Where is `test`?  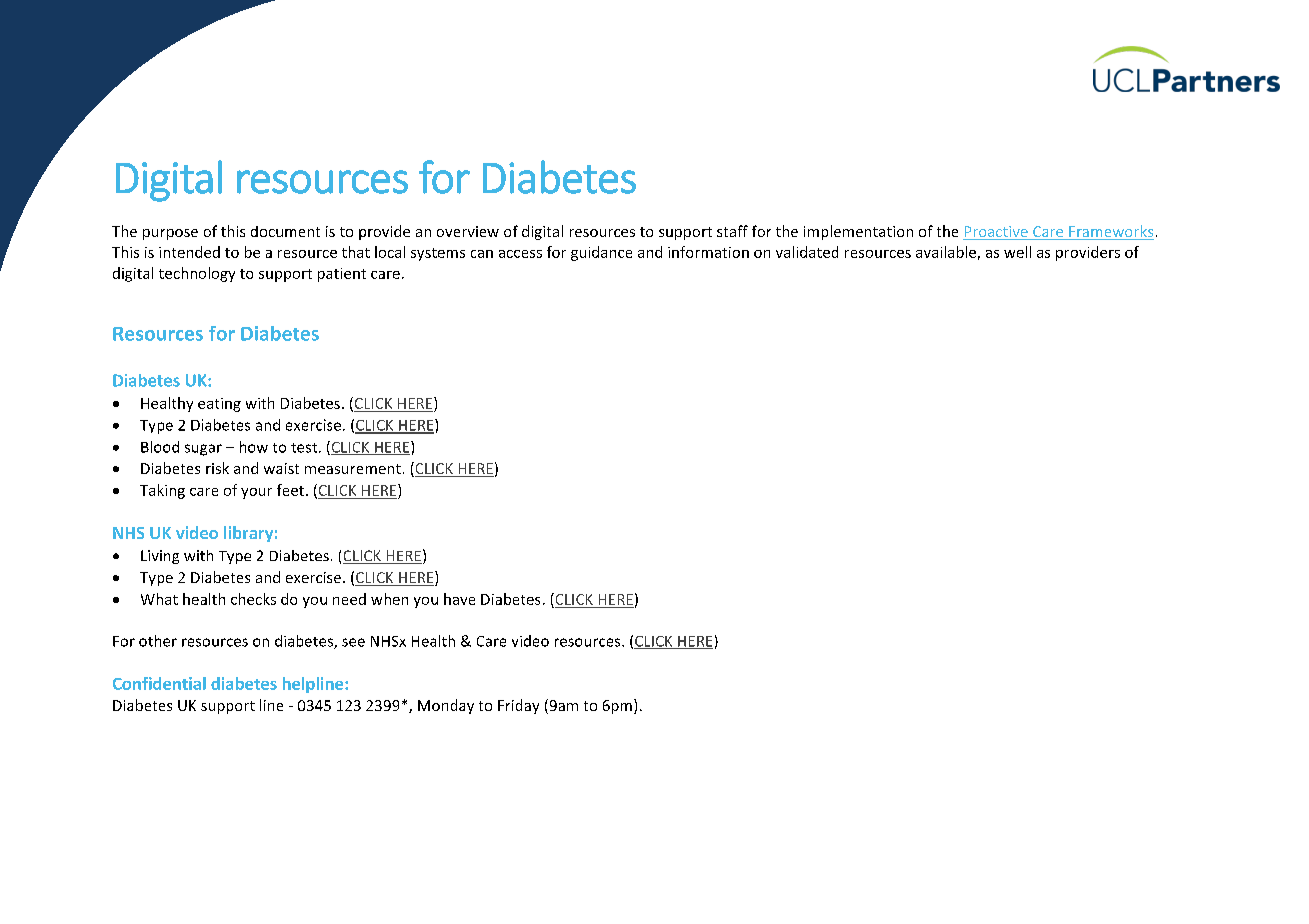
test is located at coordinates (305, 448).
